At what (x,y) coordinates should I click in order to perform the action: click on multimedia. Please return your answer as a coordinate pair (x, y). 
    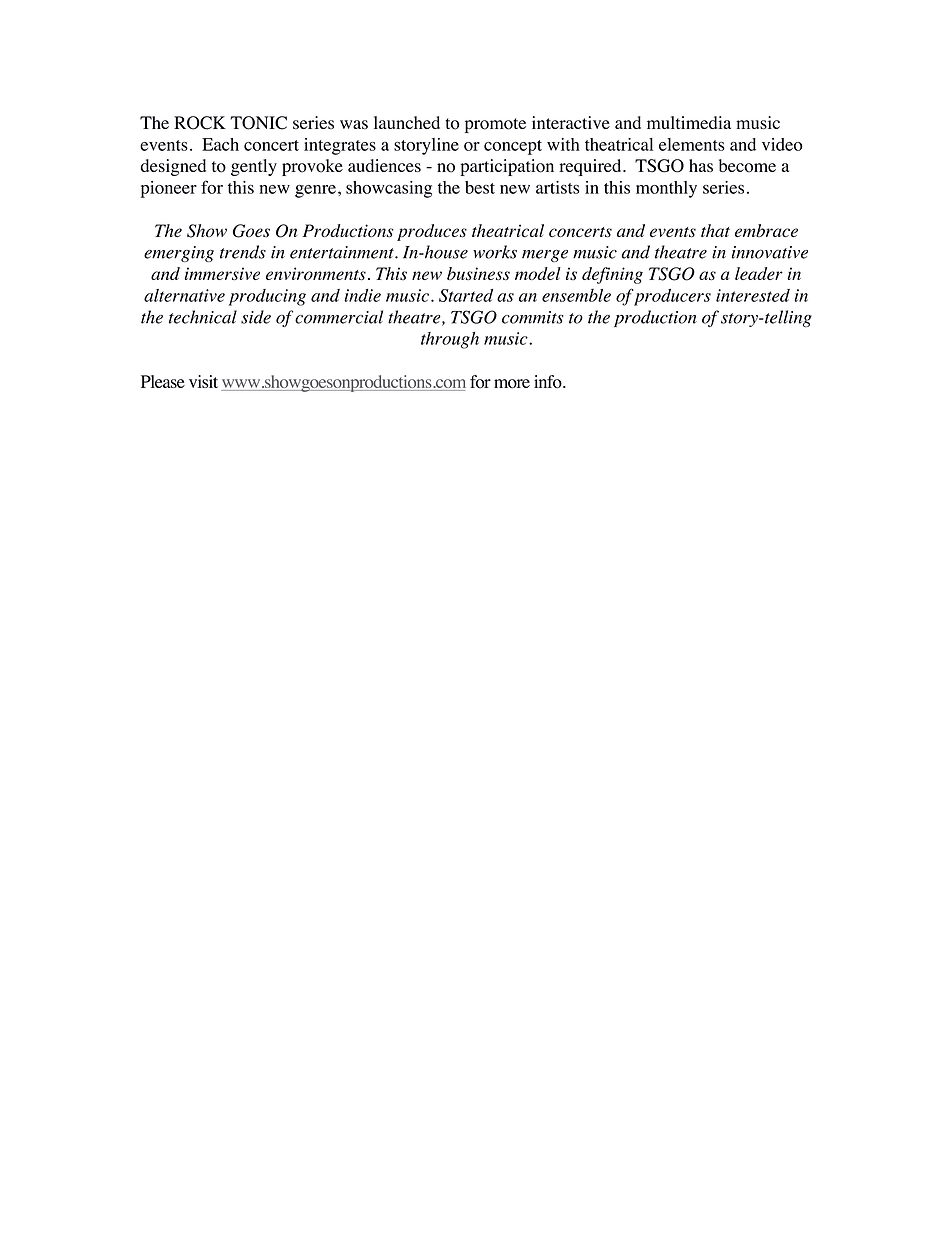
    Looking at the image, I should click on (689, 122).
